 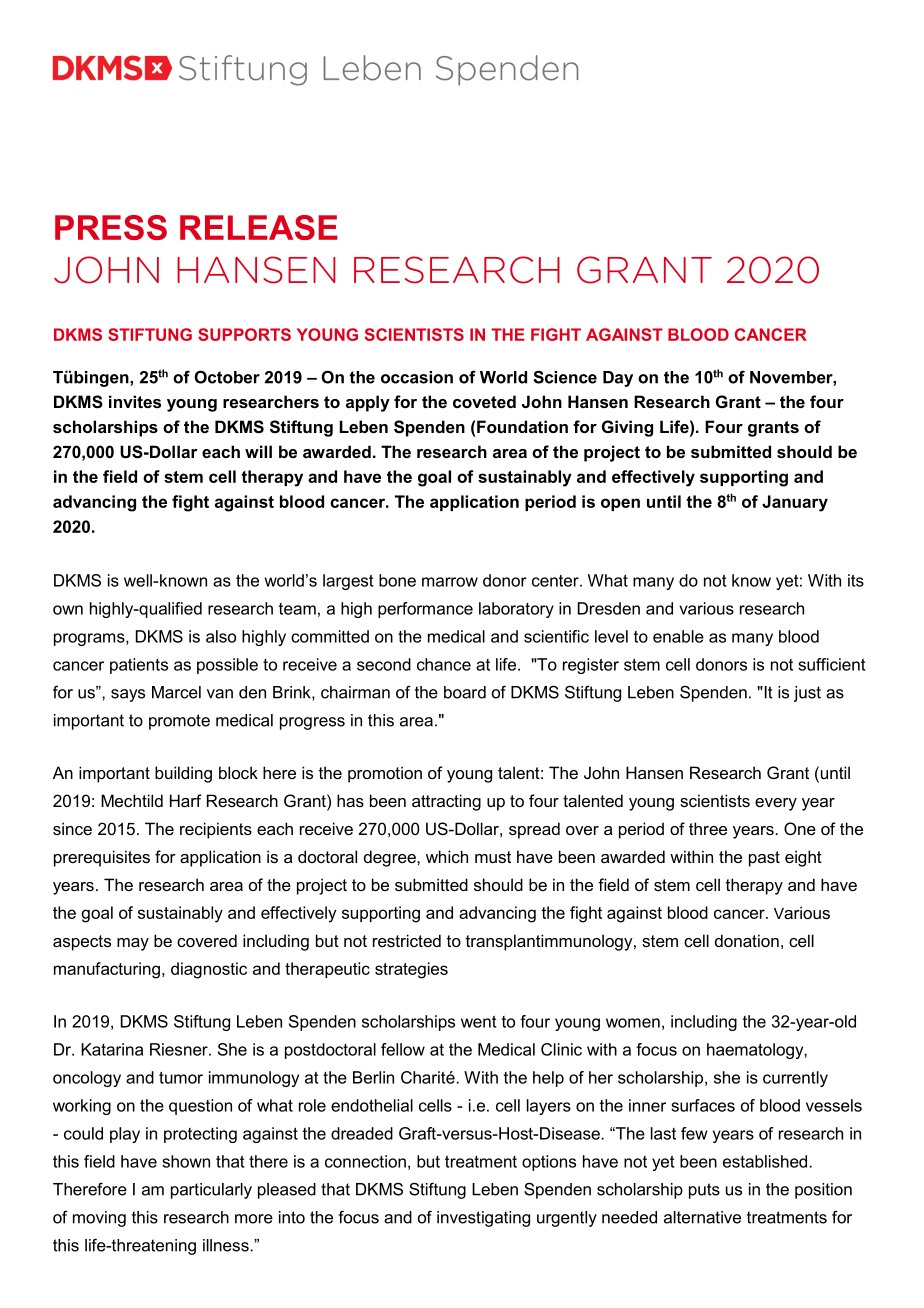 I want to click on occasion, so click(x=417, y=377).
